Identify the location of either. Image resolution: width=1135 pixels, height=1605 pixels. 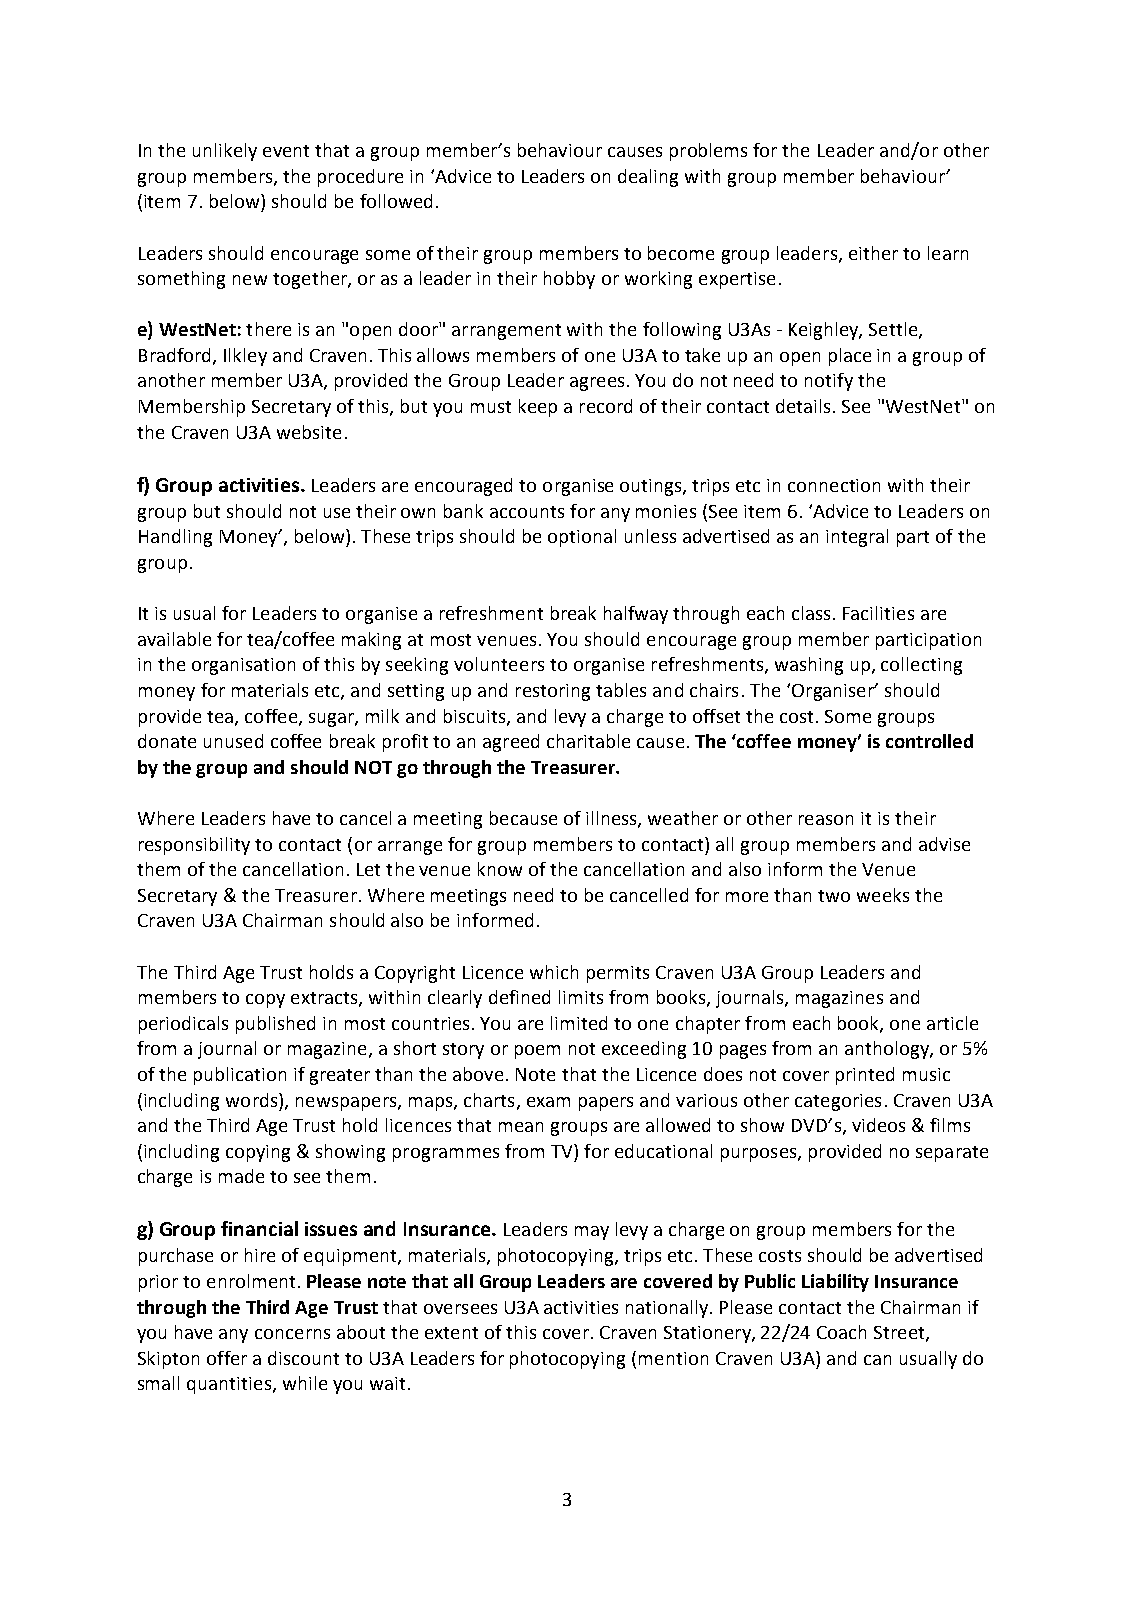
(873, 253).
